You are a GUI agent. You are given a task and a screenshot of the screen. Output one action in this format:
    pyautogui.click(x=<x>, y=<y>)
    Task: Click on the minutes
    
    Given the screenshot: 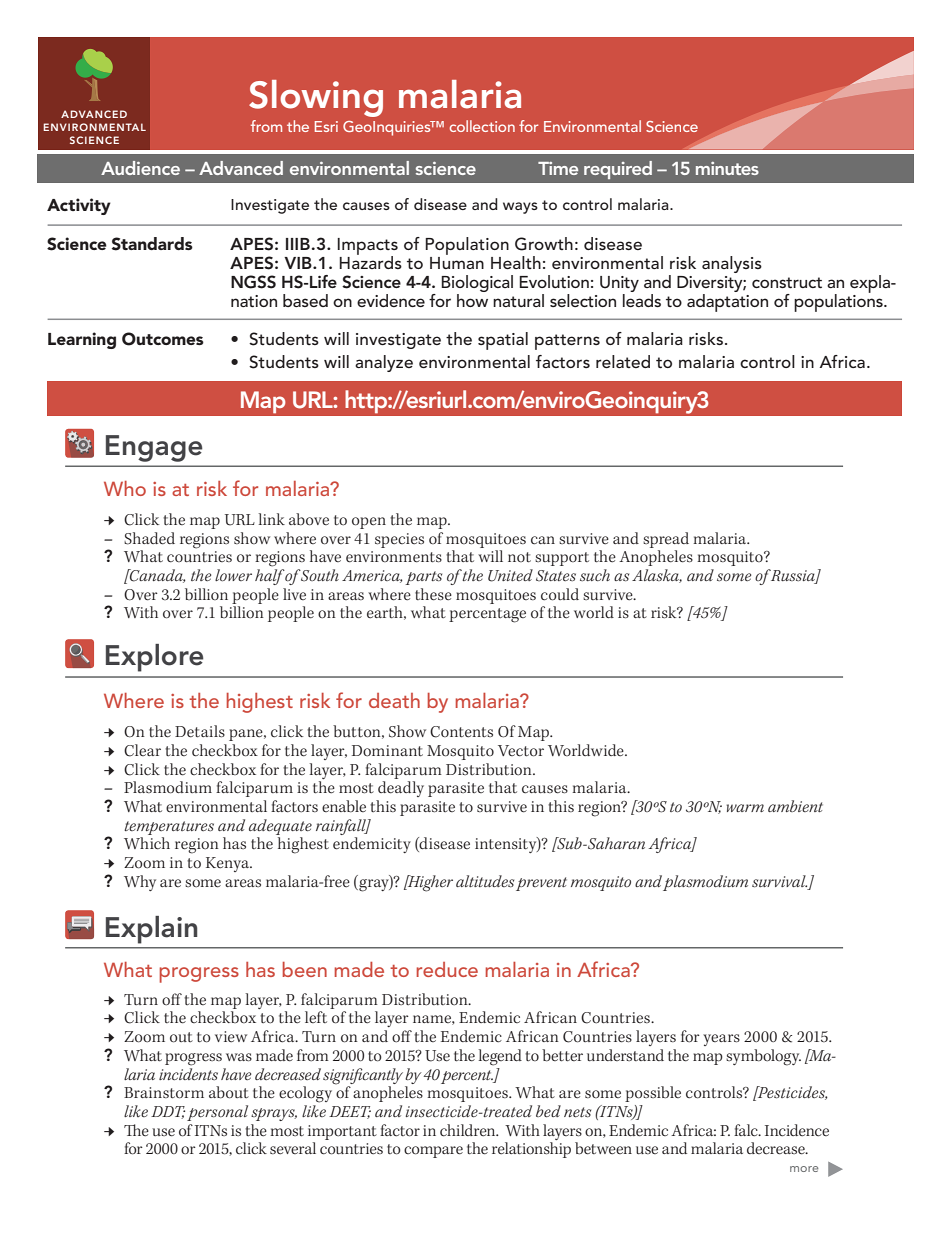 What is the action you would take?
    pyautogui.click(x=727, y=168)
